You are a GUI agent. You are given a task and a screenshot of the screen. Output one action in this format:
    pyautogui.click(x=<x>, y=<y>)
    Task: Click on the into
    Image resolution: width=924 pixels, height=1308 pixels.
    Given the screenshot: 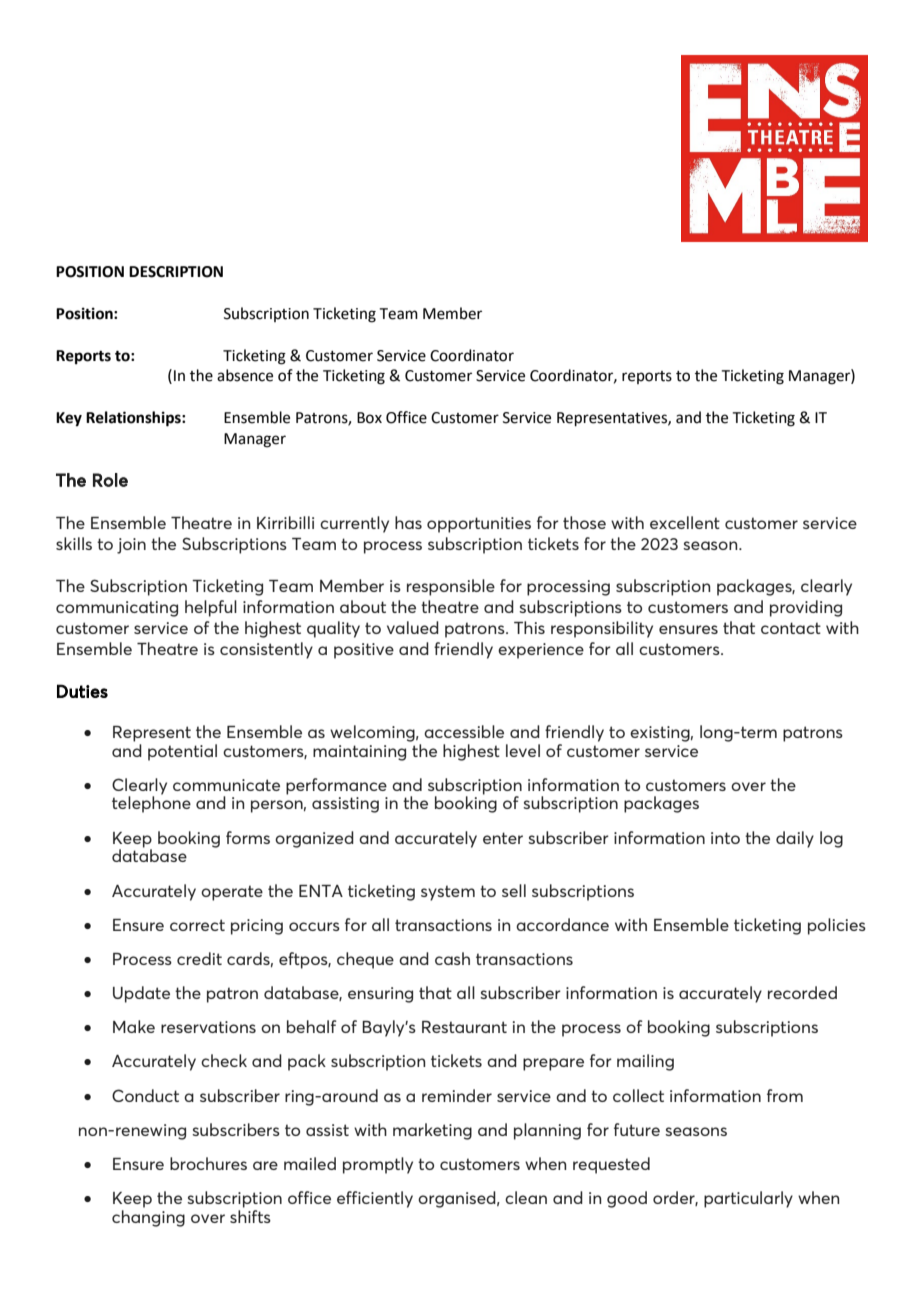 What is the action you would take?
    pyautogui.click(x=725, y=838)
